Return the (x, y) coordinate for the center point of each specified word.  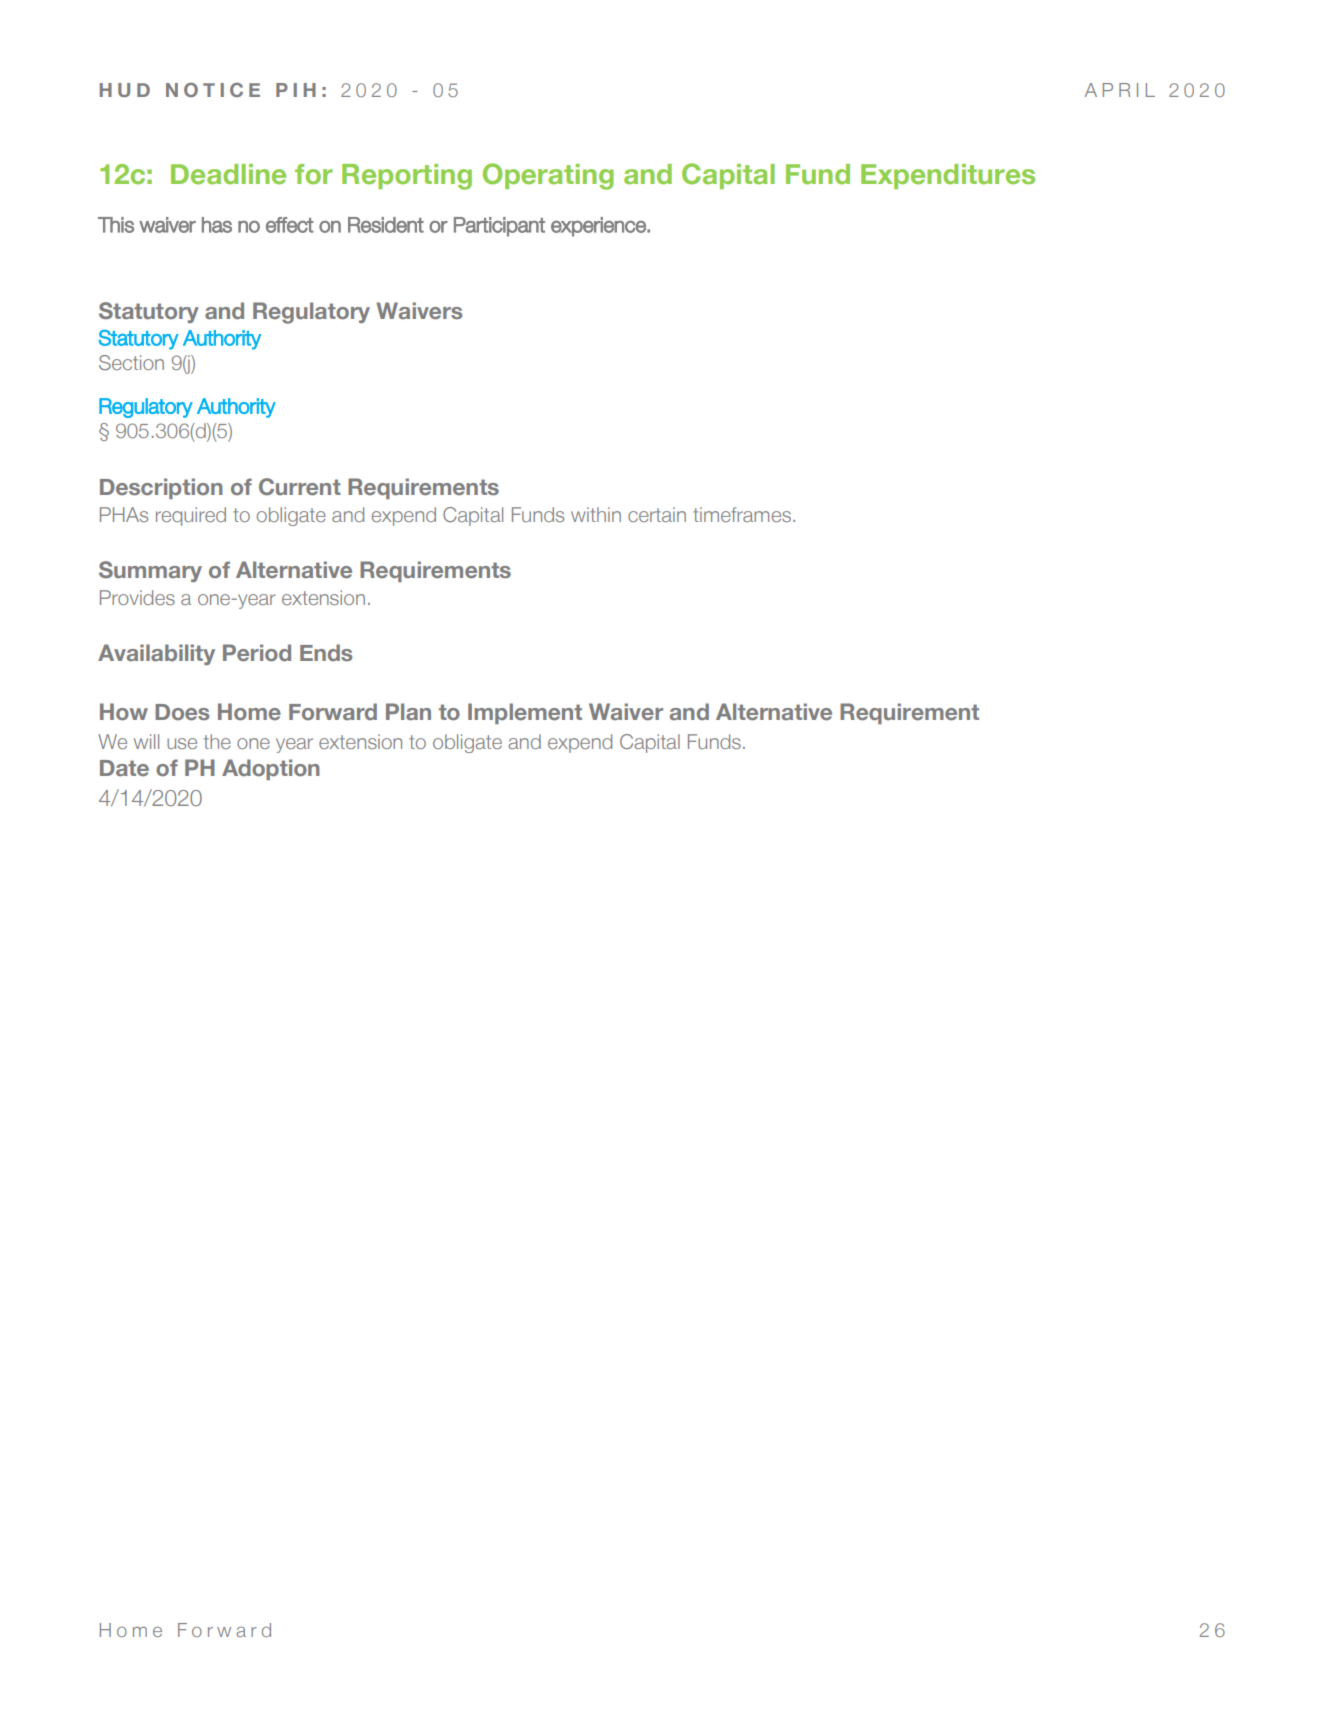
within (596, 514)
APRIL (1120, 90)
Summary (150, 571)
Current (300, 487)
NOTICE (213, 90)
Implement (525, 713)
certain (657, 514)
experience (599, 227)
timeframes (742, 514)
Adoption (271, 769)
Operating (548, 176)
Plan (408, 711)
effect (290, 225)
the (217, 741)
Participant (499, 227)
